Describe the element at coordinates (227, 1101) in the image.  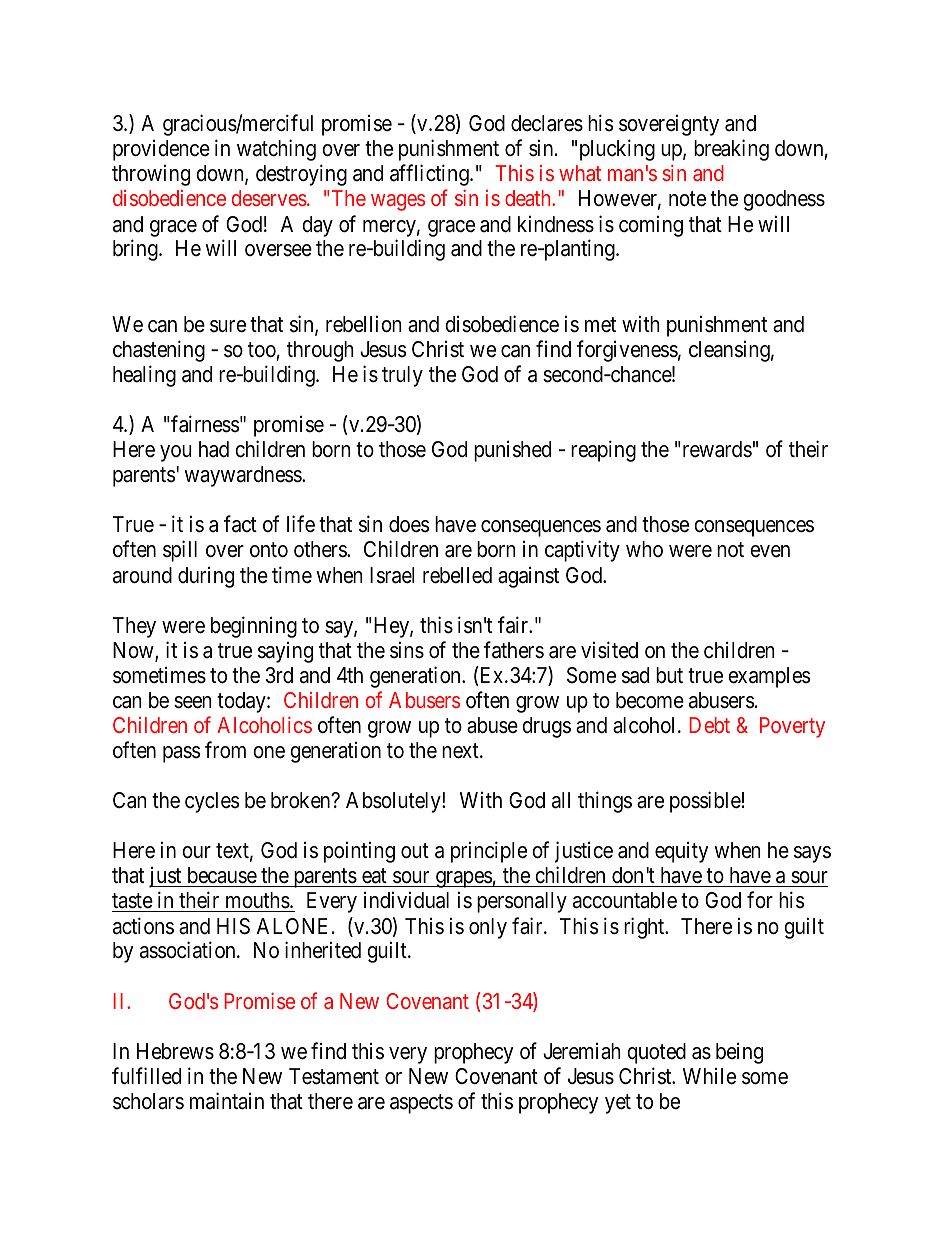
I see `maintain` at that location.
